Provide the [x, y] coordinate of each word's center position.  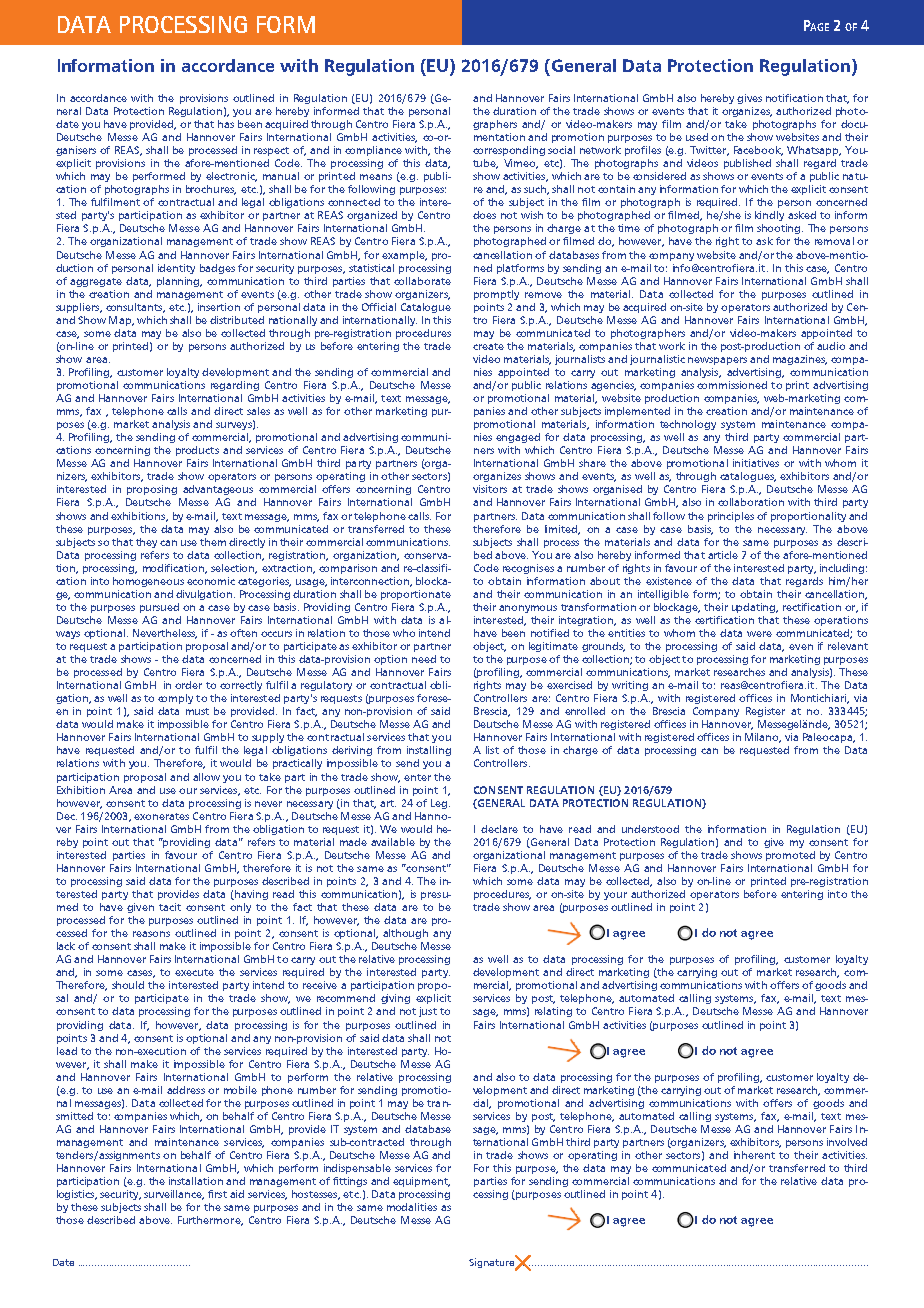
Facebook [758, 151]
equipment [421, 1182]
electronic [231, 177]
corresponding [509, 151]
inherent [754, 1155]
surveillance [174, 1195]
